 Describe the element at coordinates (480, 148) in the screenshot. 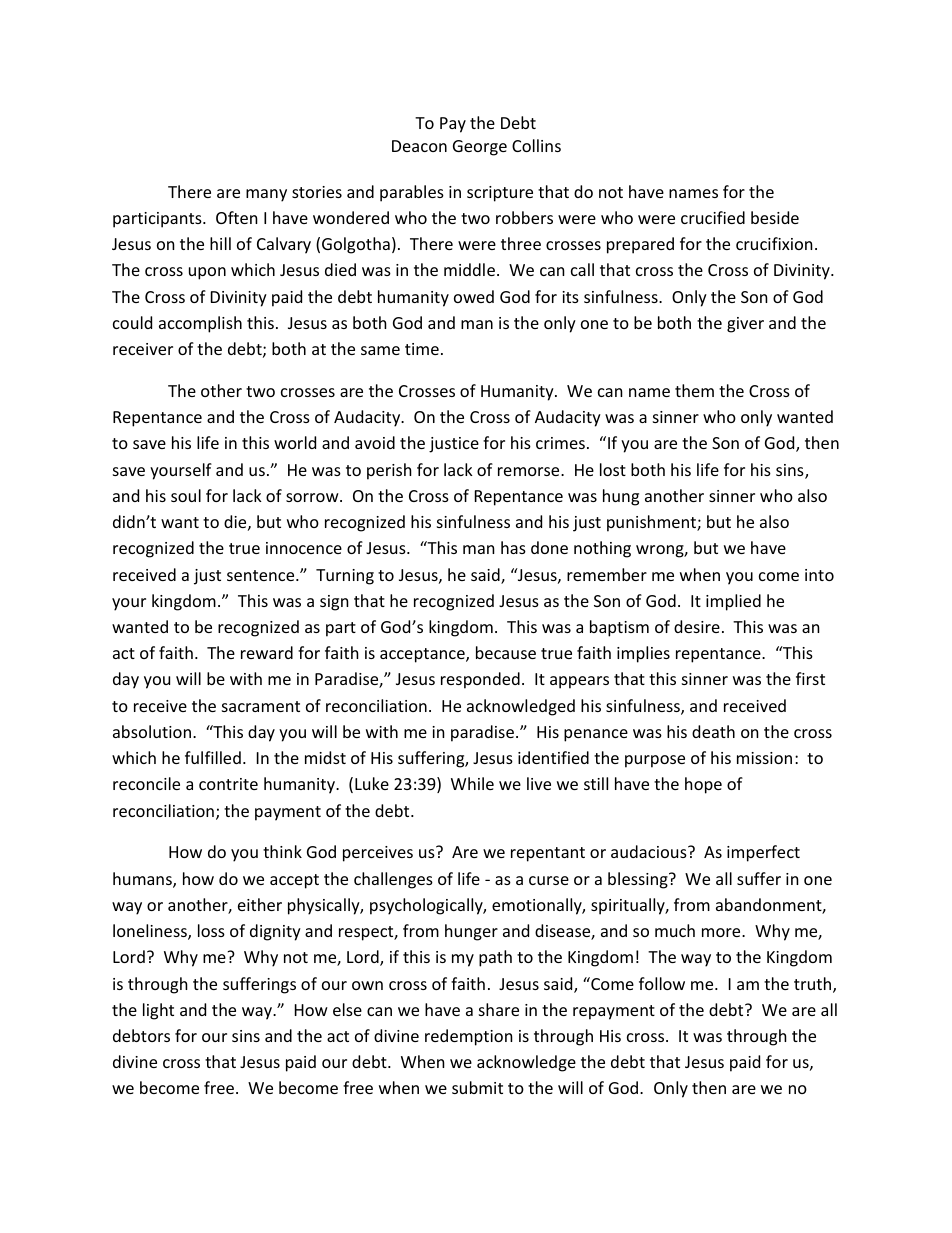

I see `George` at that location.
